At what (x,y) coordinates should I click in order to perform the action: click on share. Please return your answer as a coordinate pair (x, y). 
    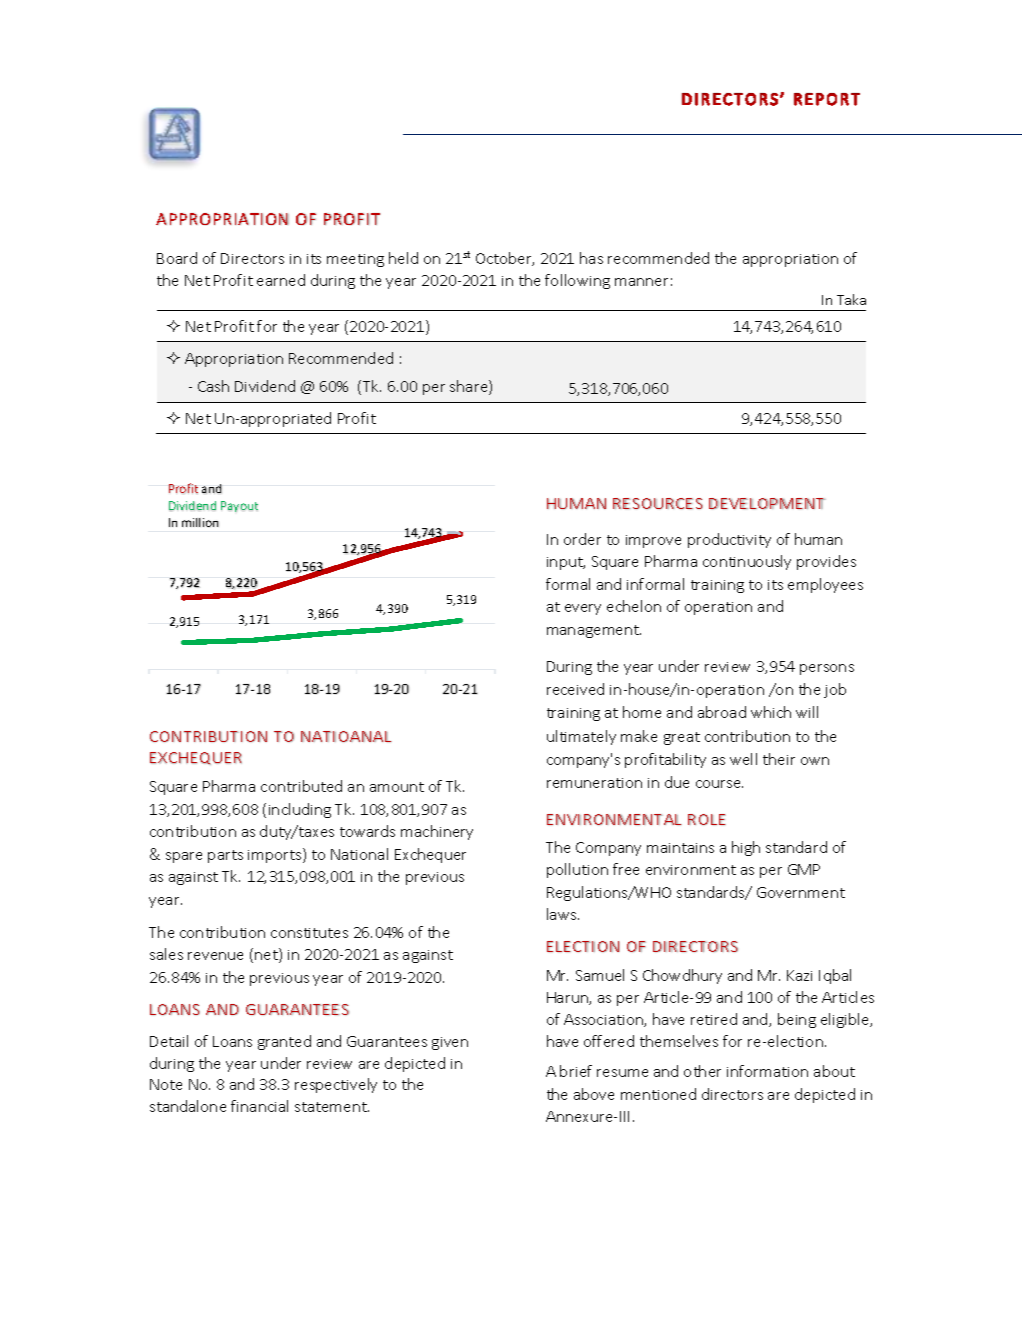
    Looking at the image, I should click on (470, 387).
